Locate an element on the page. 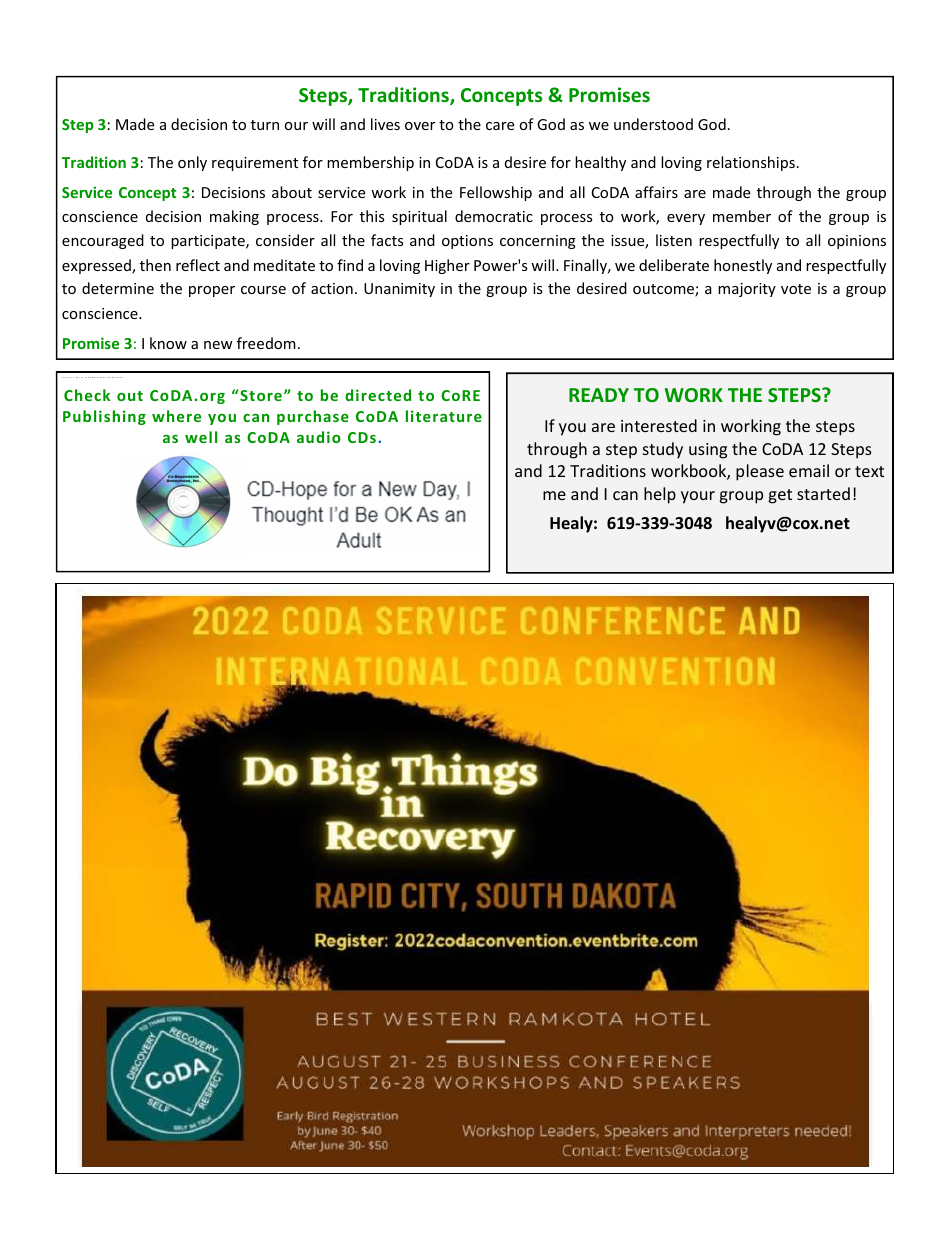 The width and height of the document is (952, 1233). relationships is located at coordinates (751, 163).
